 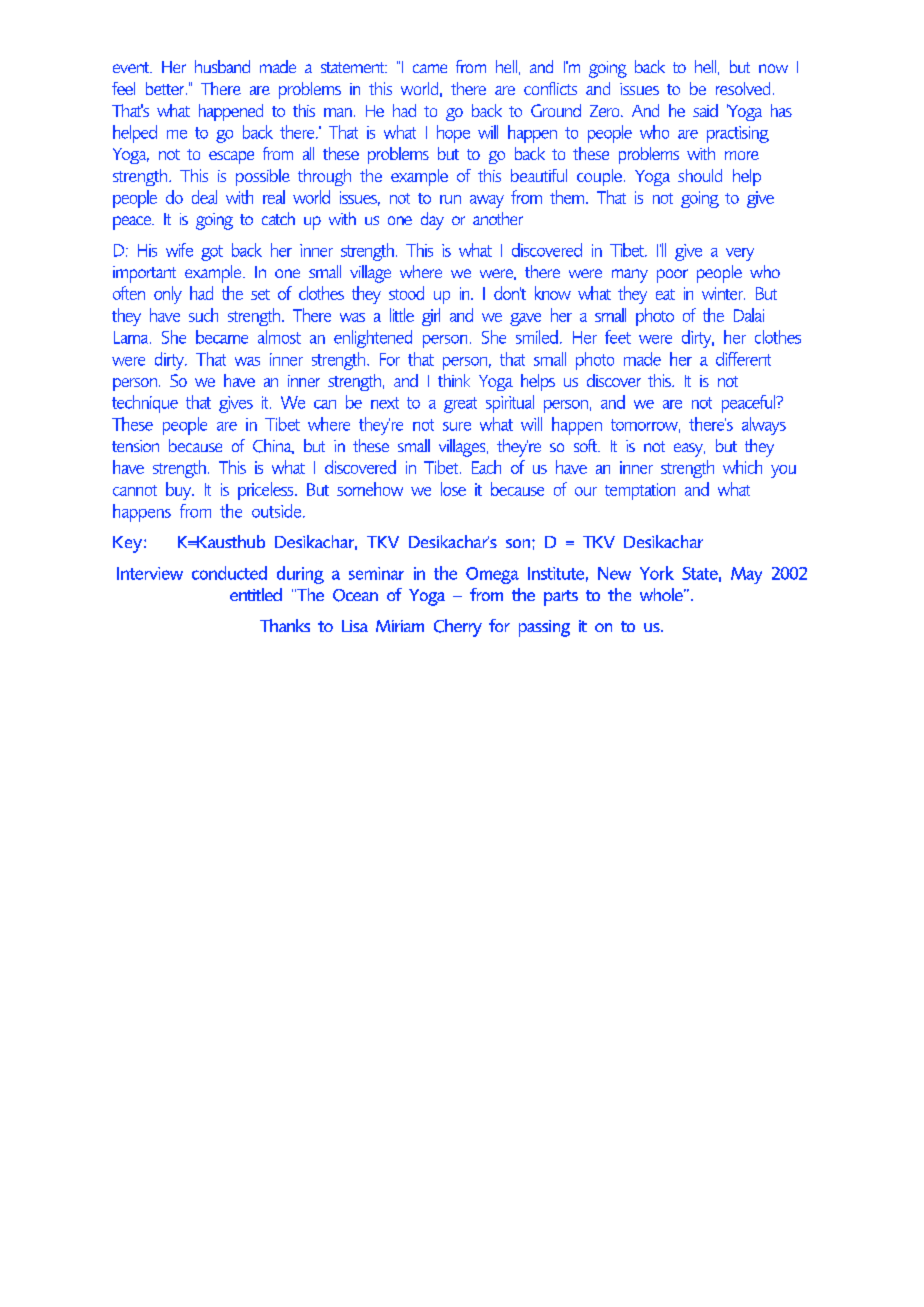 I want to click on better, so click(x=166, y=88).
